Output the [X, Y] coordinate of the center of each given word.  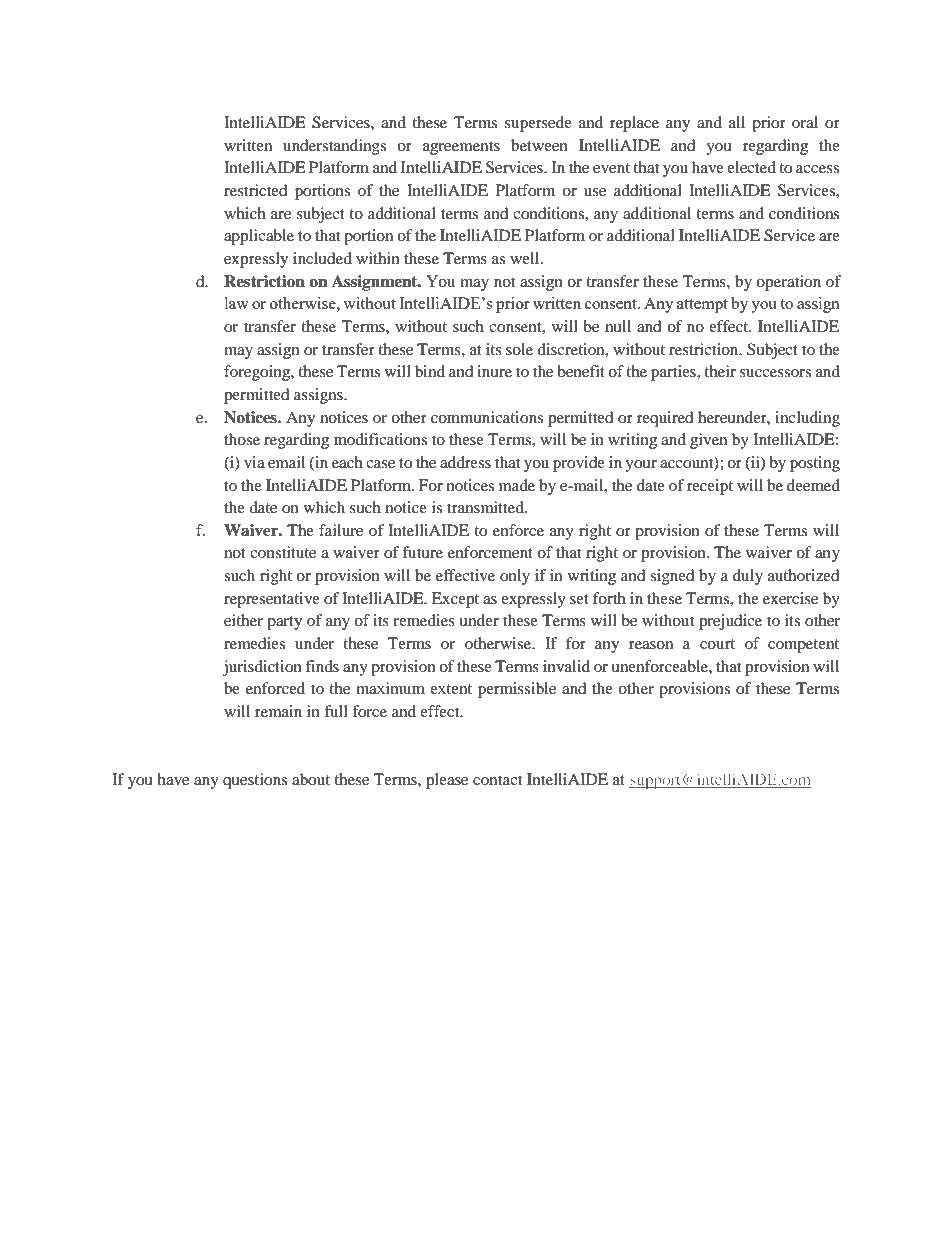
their [720, 371]
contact [497, 780]
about [311, 779]
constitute [283, 552]
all [737, 122]
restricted [256, 190]
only [515, 577]
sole [519, 349]
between [539, 145]
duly [748, 577]
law [237, 303]
